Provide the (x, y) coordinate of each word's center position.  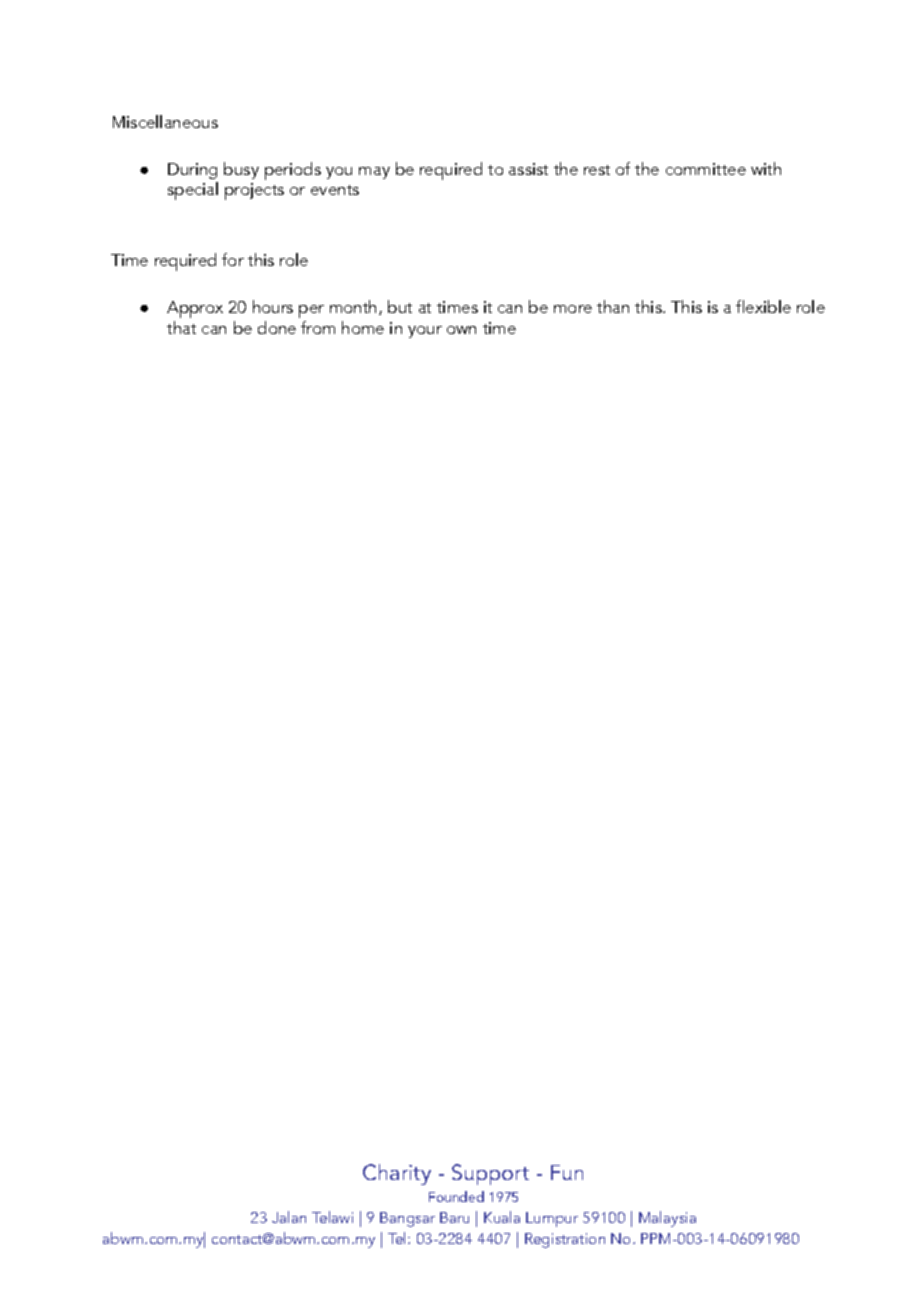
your (425, 332)
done (277, 327)
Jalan (289, 1217)
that (181, 327)
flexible (763, 306)
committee (706, 169)
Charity (397, 1174)
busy (241, 170)
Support (490, 1174)
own (461, 330)
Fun (567, 1172)
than (613, 306)
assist (528, 169)
